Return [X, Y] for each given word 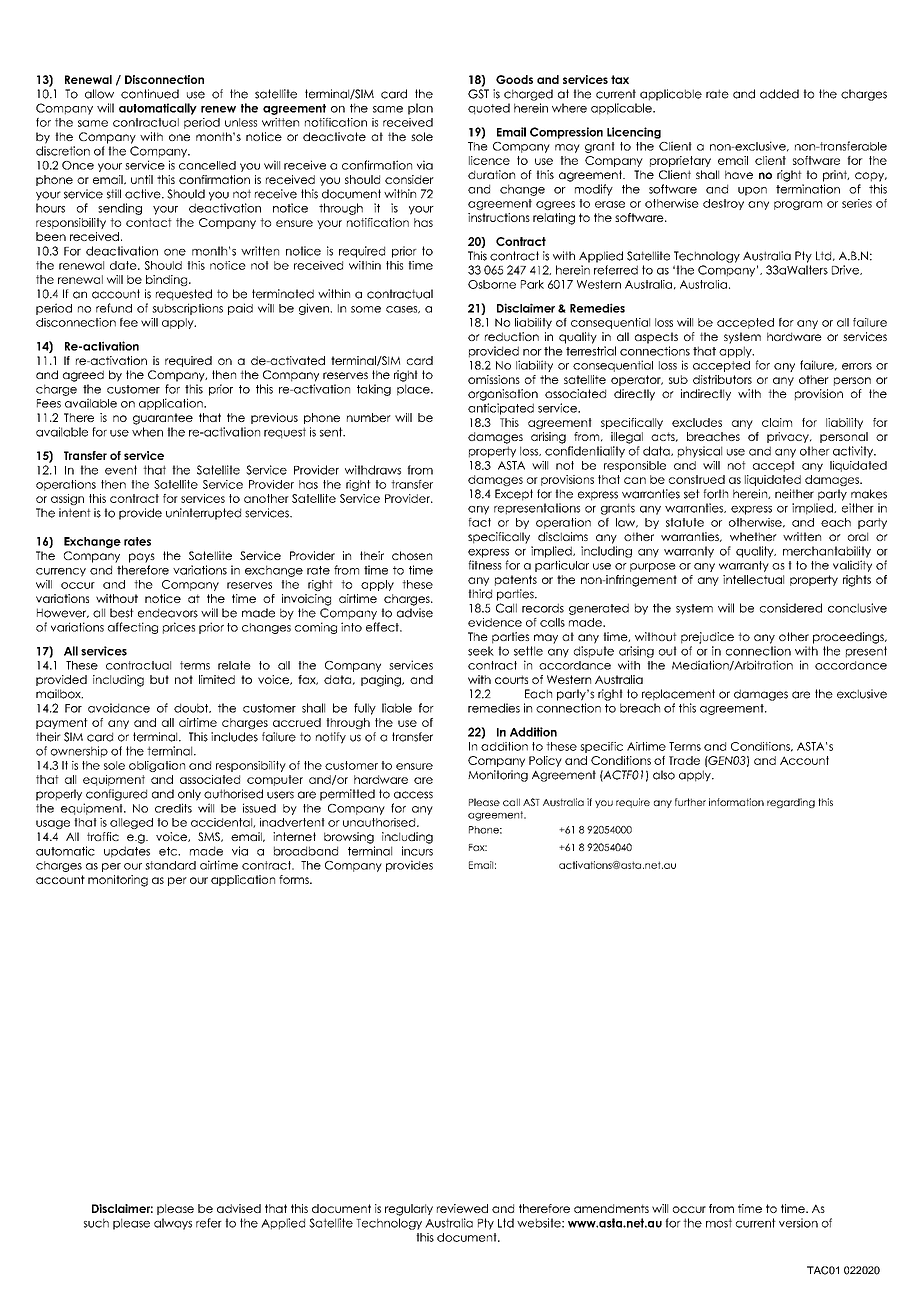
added [779, 94]
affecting [133, 628]
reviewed [462, 1208]
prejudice [707, 638]
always [173, 1224]
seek [481, 651]
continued [150, 94]
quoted [489, 109]
